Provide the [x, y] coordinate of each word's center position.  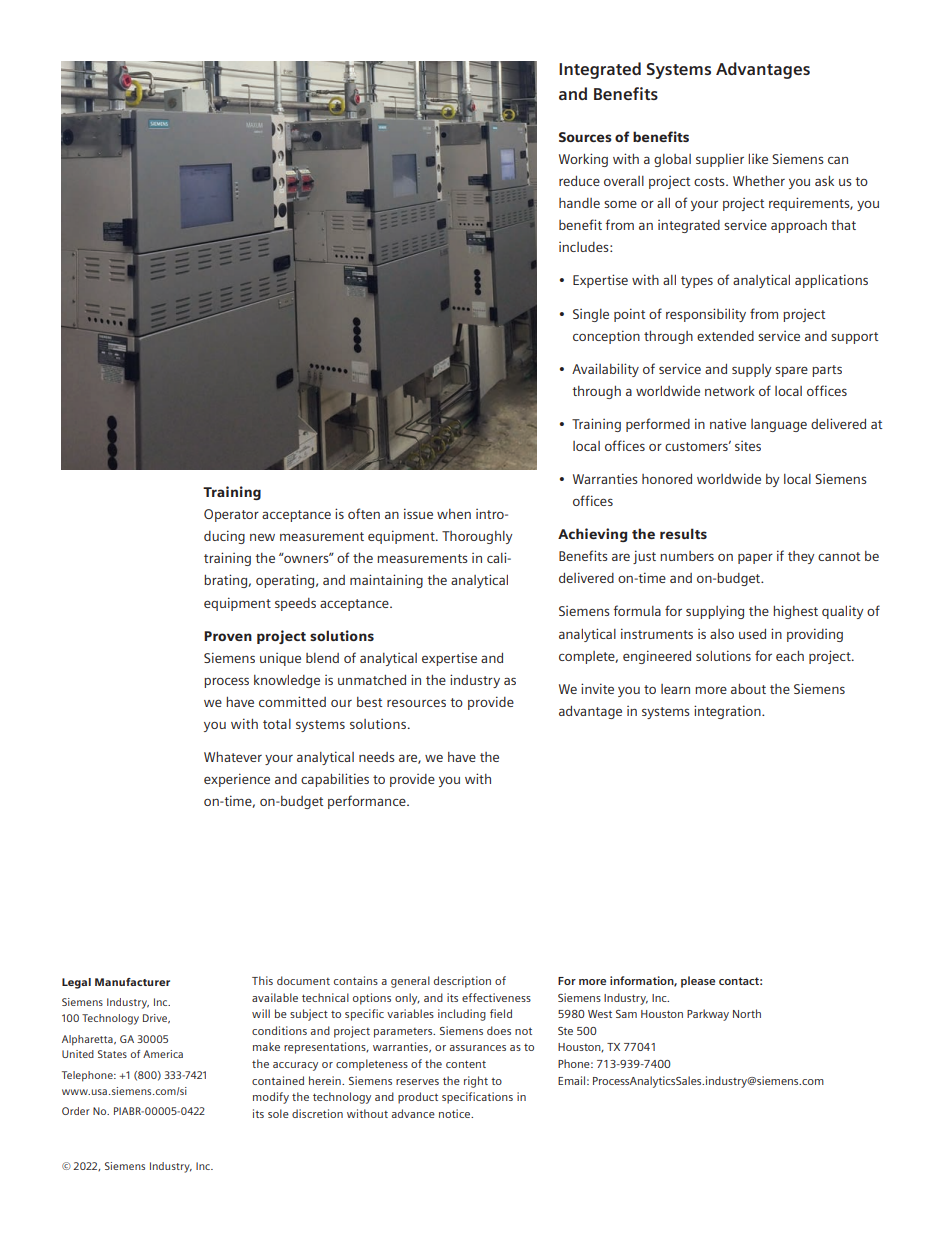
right [476, 1082]
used [752, 634]
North [747, 1013]
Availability [605, 370]
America [163, 1054]
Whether [759, 181]
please [698, 982]
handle [579, 203]
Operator [231, 515]
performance [368, 802]
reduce [579, 181]
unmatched [372, 680]
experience [237, 780]
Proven [228, 636]
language [779, 425]
